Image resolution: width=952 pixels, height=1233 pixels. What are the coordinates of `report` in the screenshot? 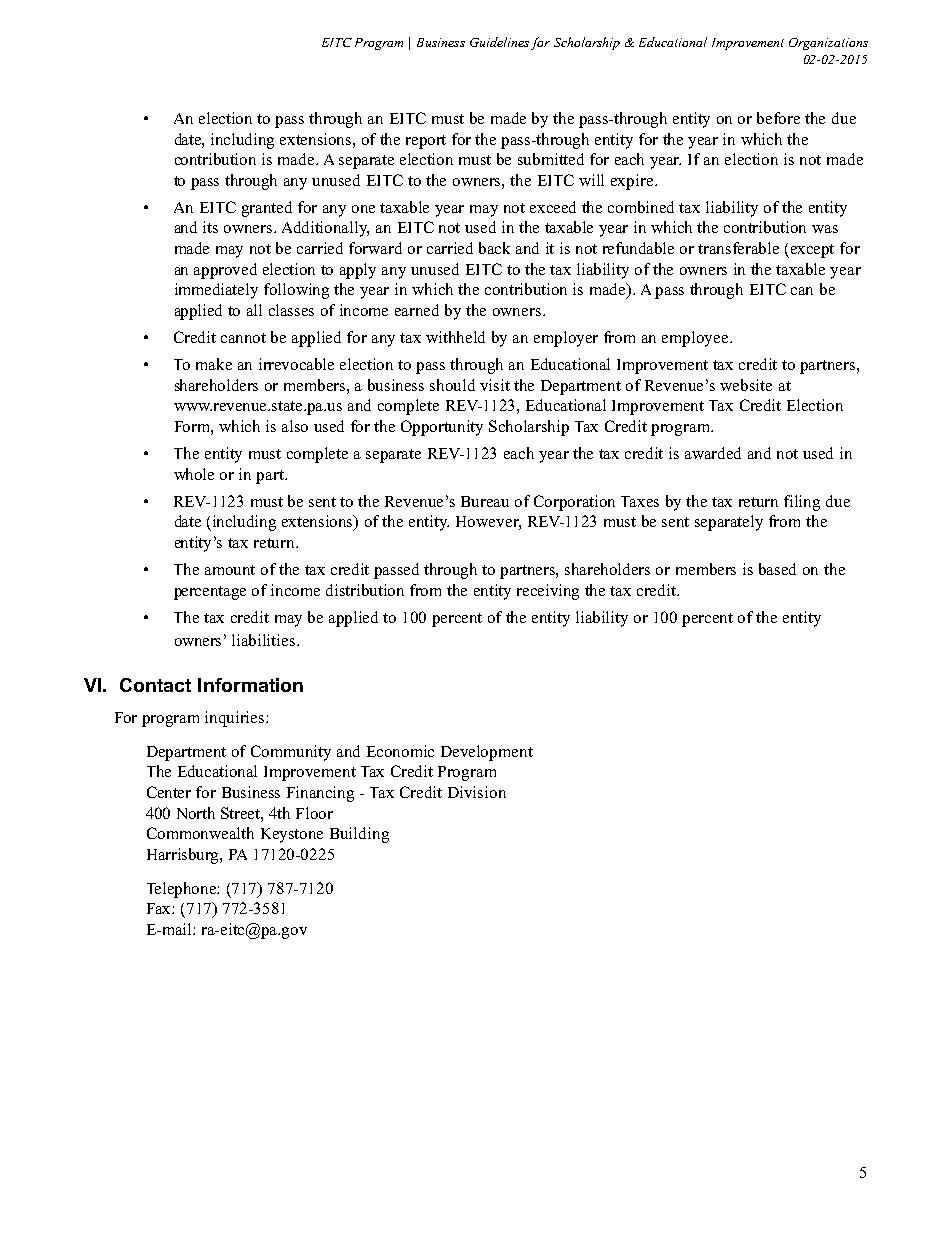 It's located at (426, 142).
